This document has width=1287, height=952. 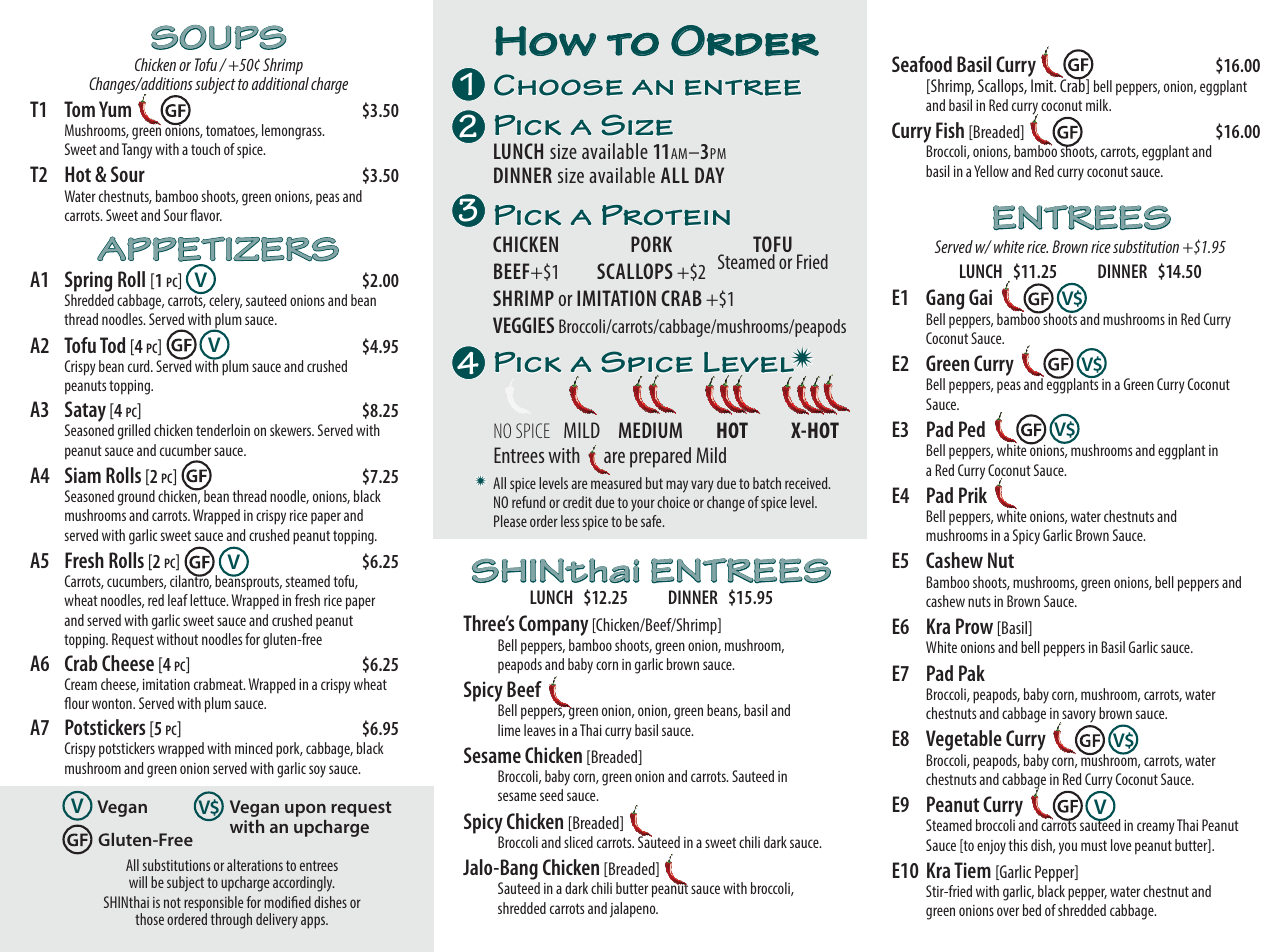 I want to click on measured, so click(x=616, y=483).
